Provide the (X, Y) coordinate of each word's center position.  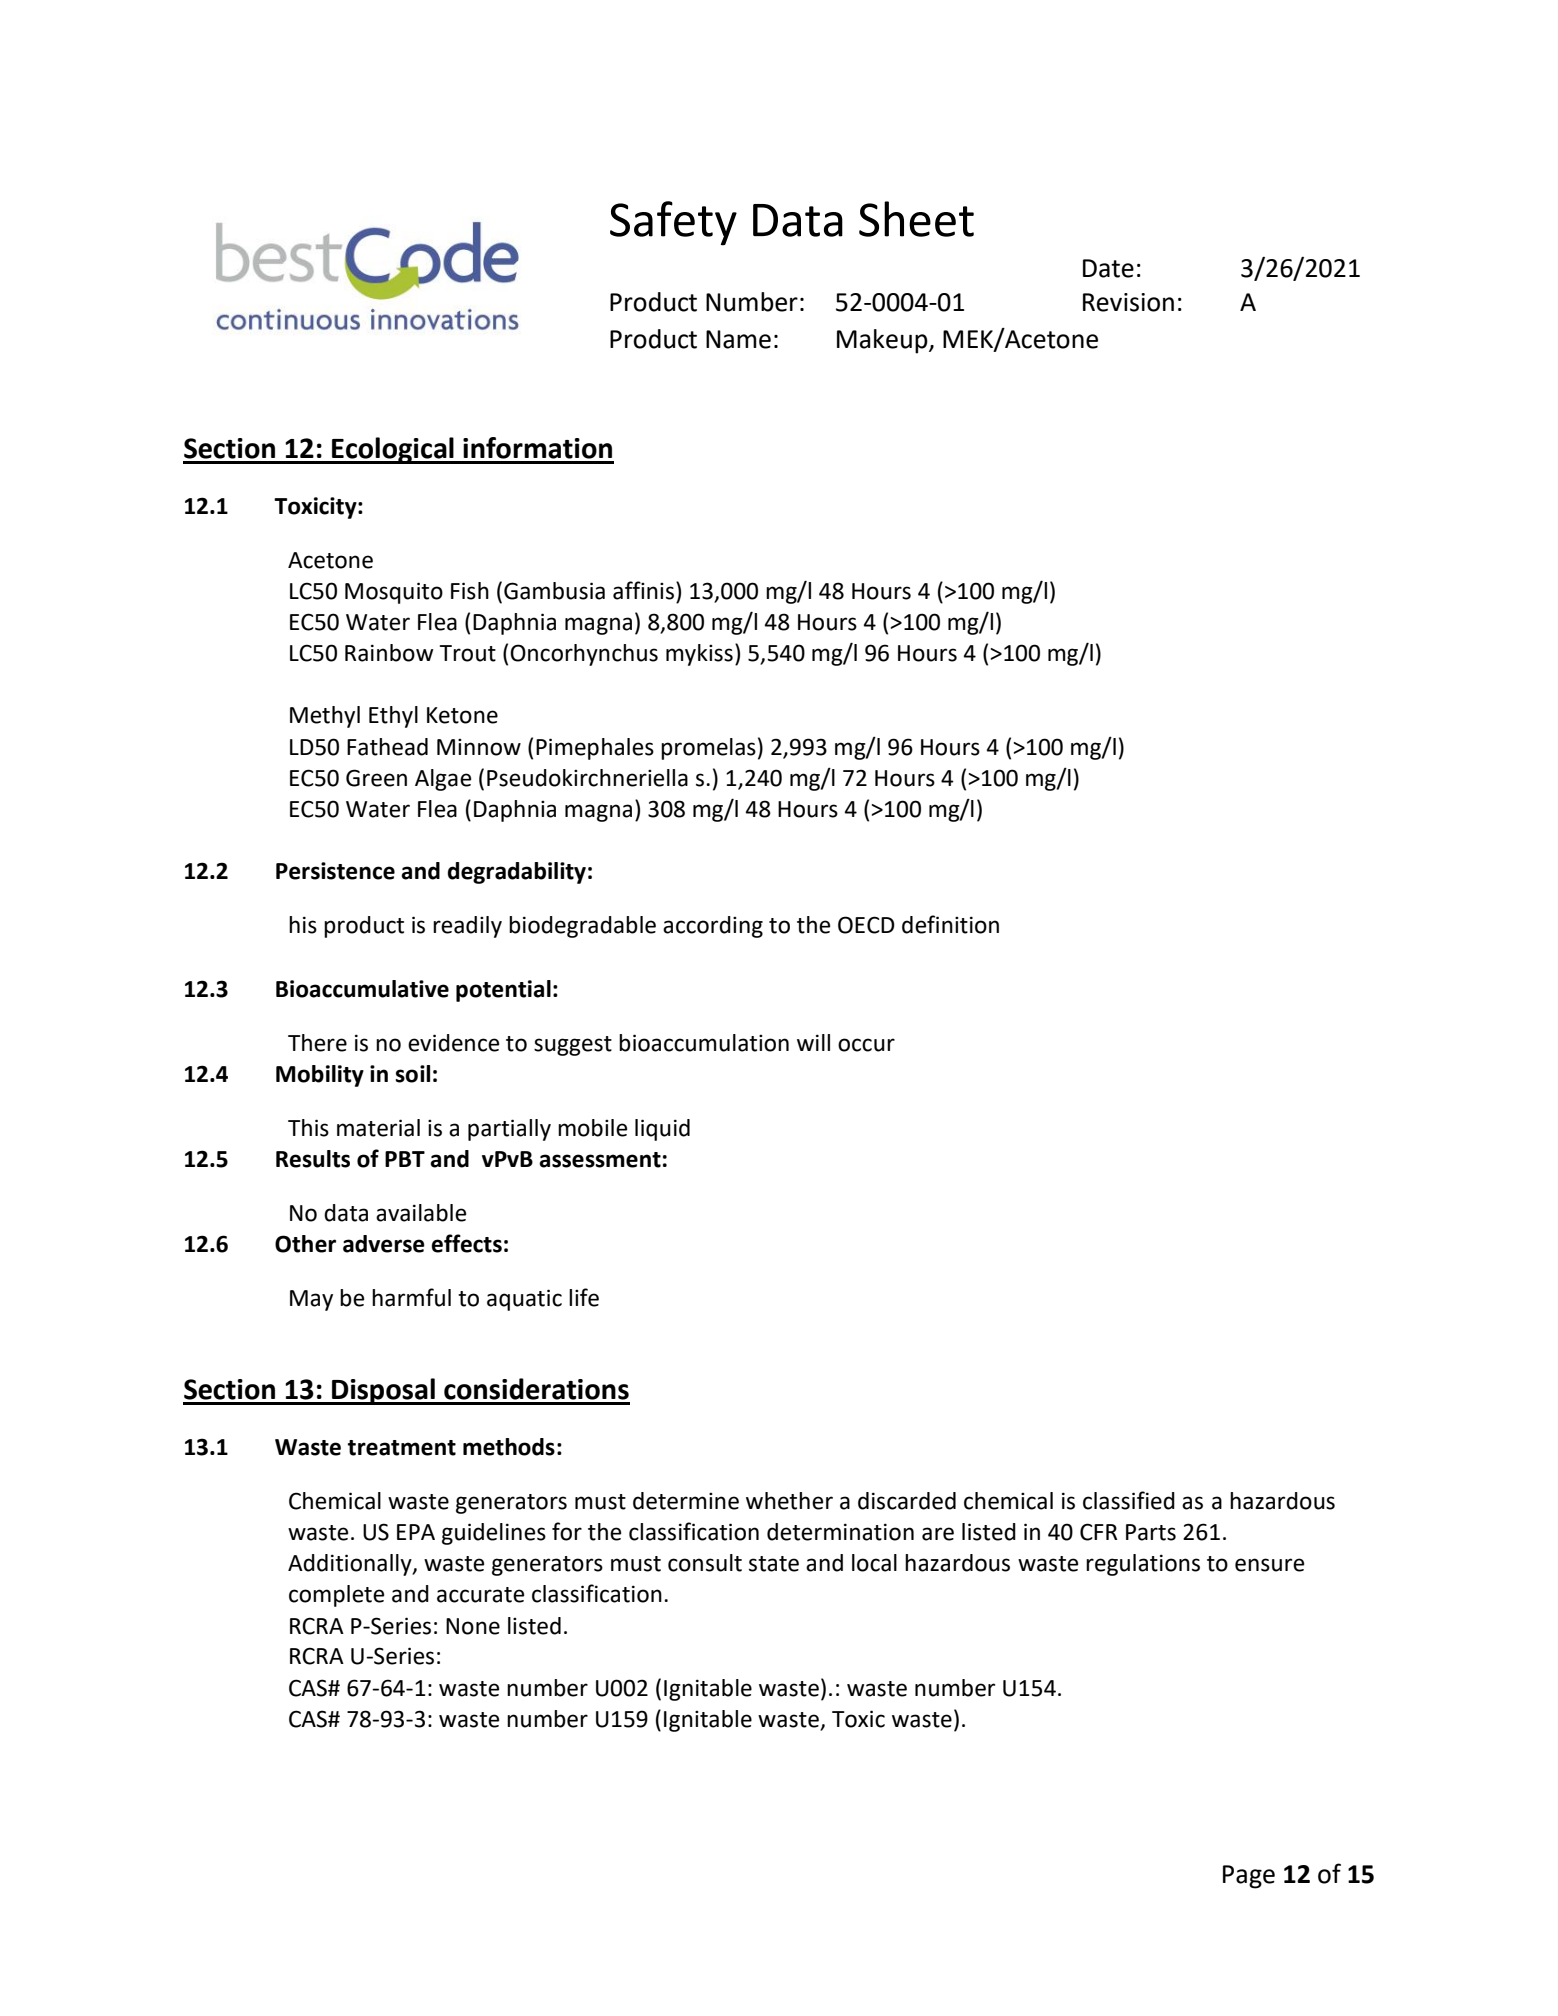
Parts (1151, 1532)
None (473, 1626)
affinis (643, 590)
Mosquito (394, 593)
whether (789, 1501)
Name (738, 339)
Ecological (393, 450)
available (421, 1213)
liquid (662, 1130)
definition (950, 924)
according (713, 927)
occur (866, 1045)
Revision (1128, 302)
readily (467, 927)
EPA (416, 1532)
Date (1108, 268)
